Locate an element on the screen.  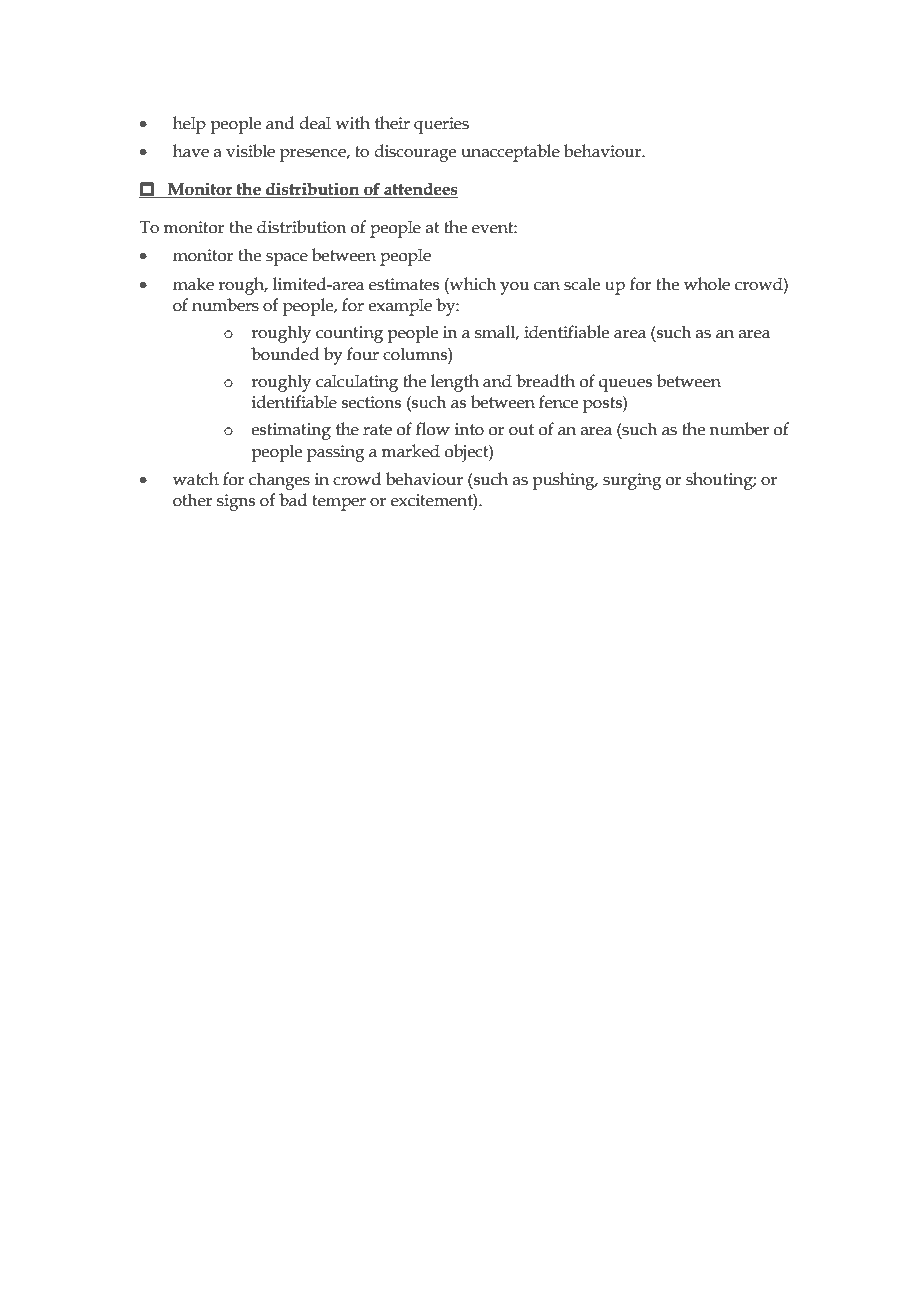
visible is located at coordinates (250, 151).
